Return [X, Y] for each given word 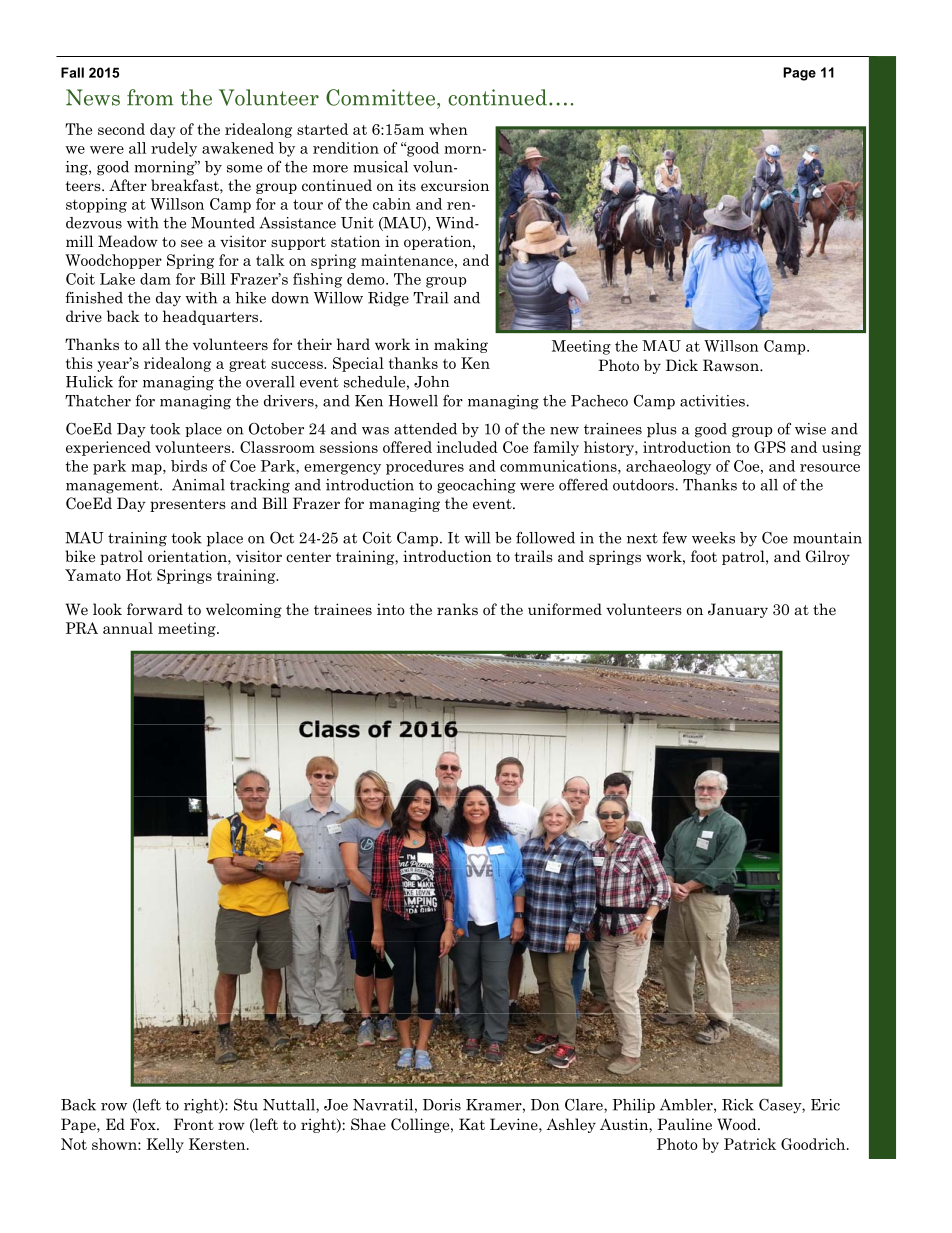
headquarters [212, 317]
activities [713, 401]
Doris [442, 1105]
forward [155, 609]
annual [128, 628]
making [461, 345]
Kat [472, 1124]
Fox [144, 1124]
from [150, 97]
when [448, 129]
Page [799, 74]
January [738, 610]
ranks [457, 609]
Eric [825, 1105]
